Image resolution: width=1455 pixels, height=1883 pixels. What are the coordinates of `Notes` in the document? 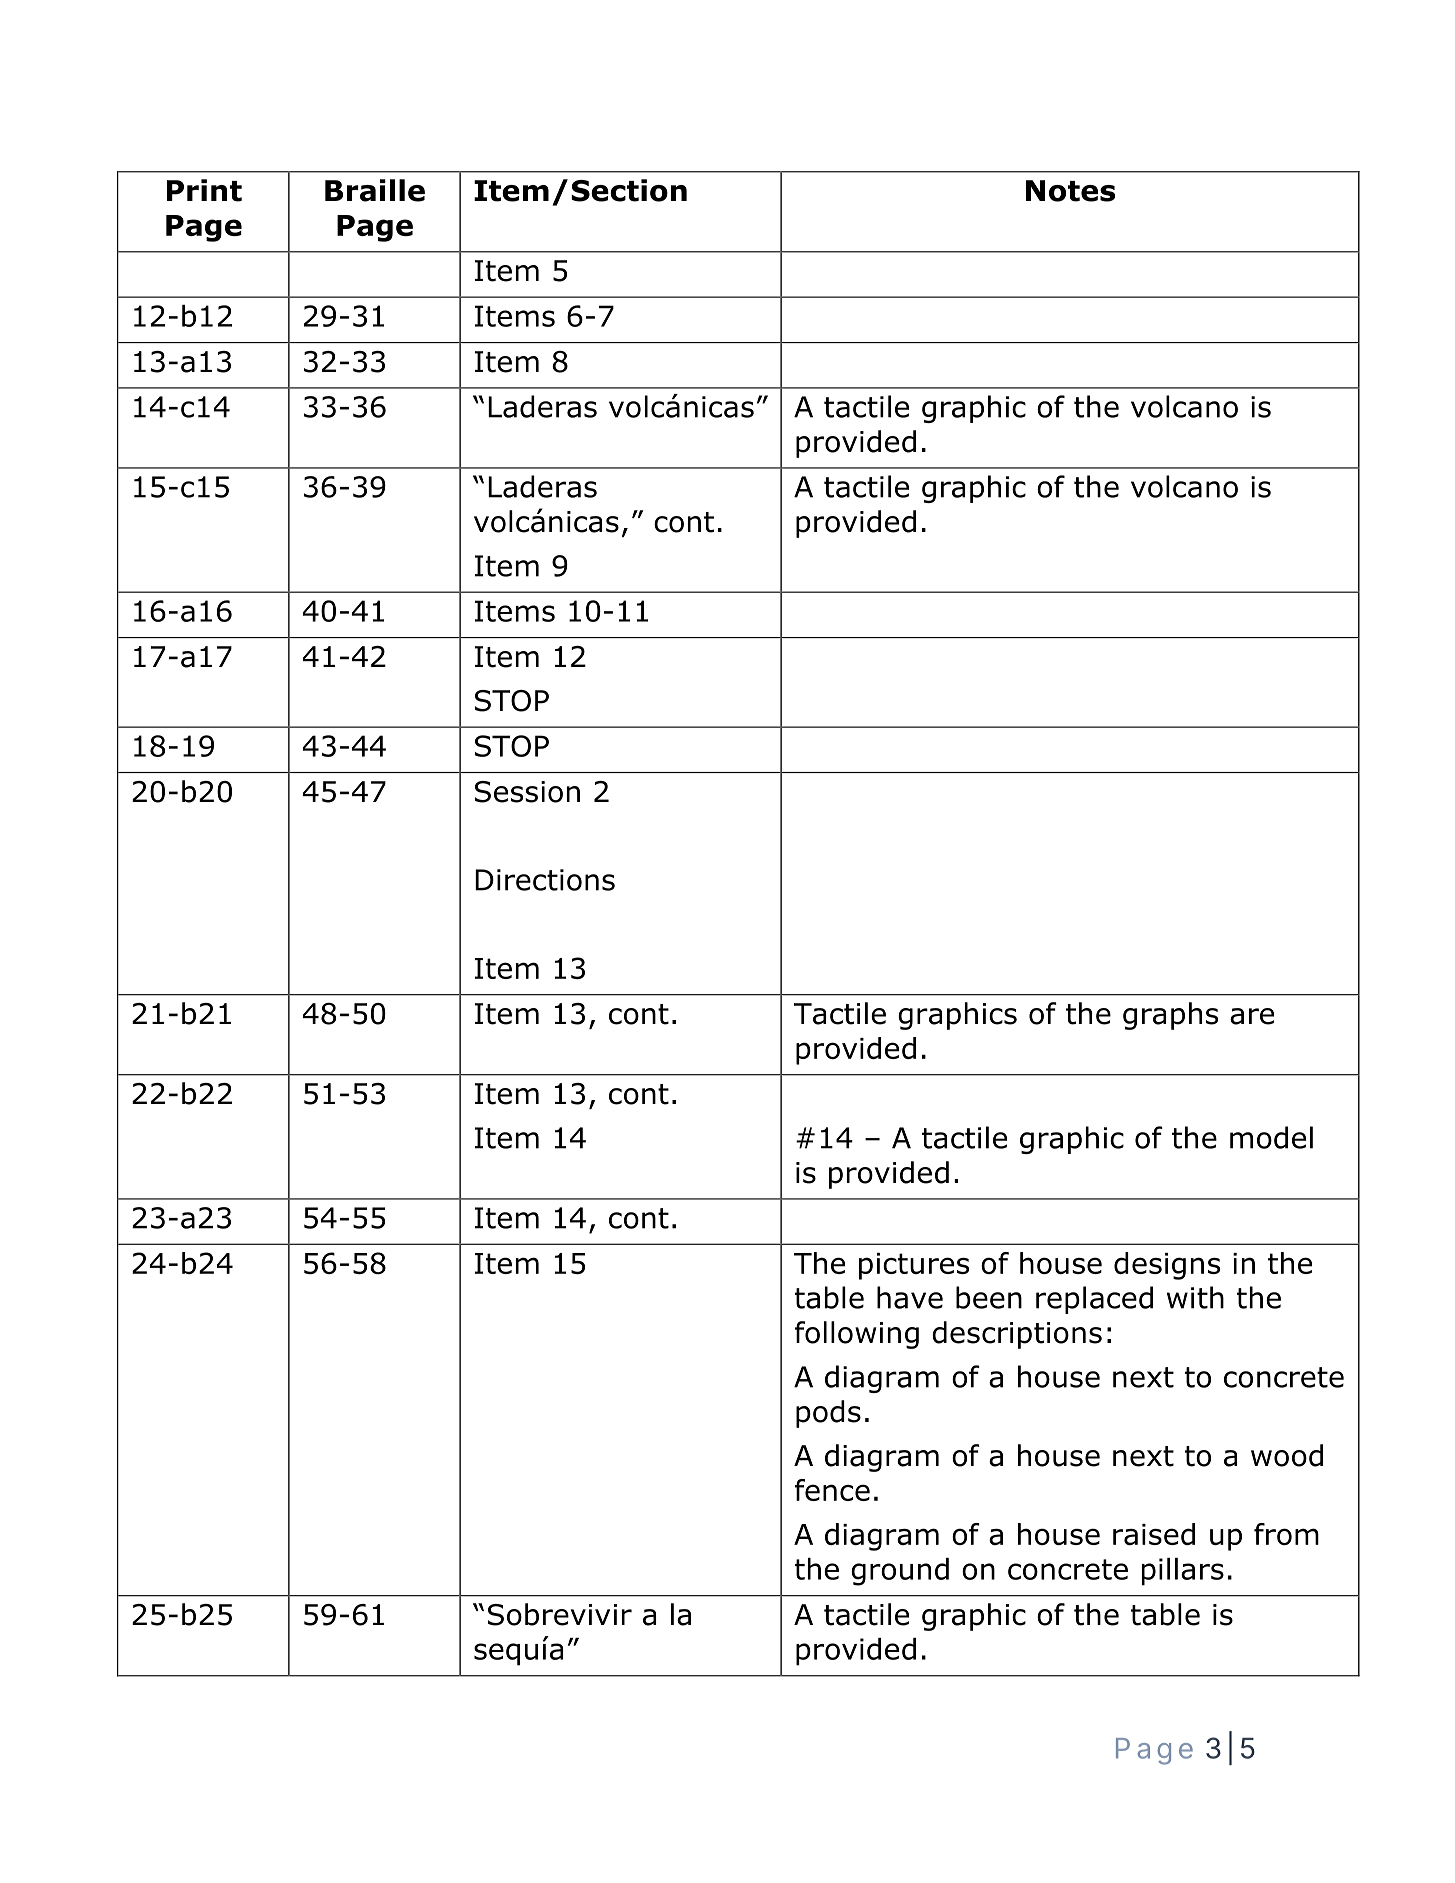 It's located at (1070, 191).
